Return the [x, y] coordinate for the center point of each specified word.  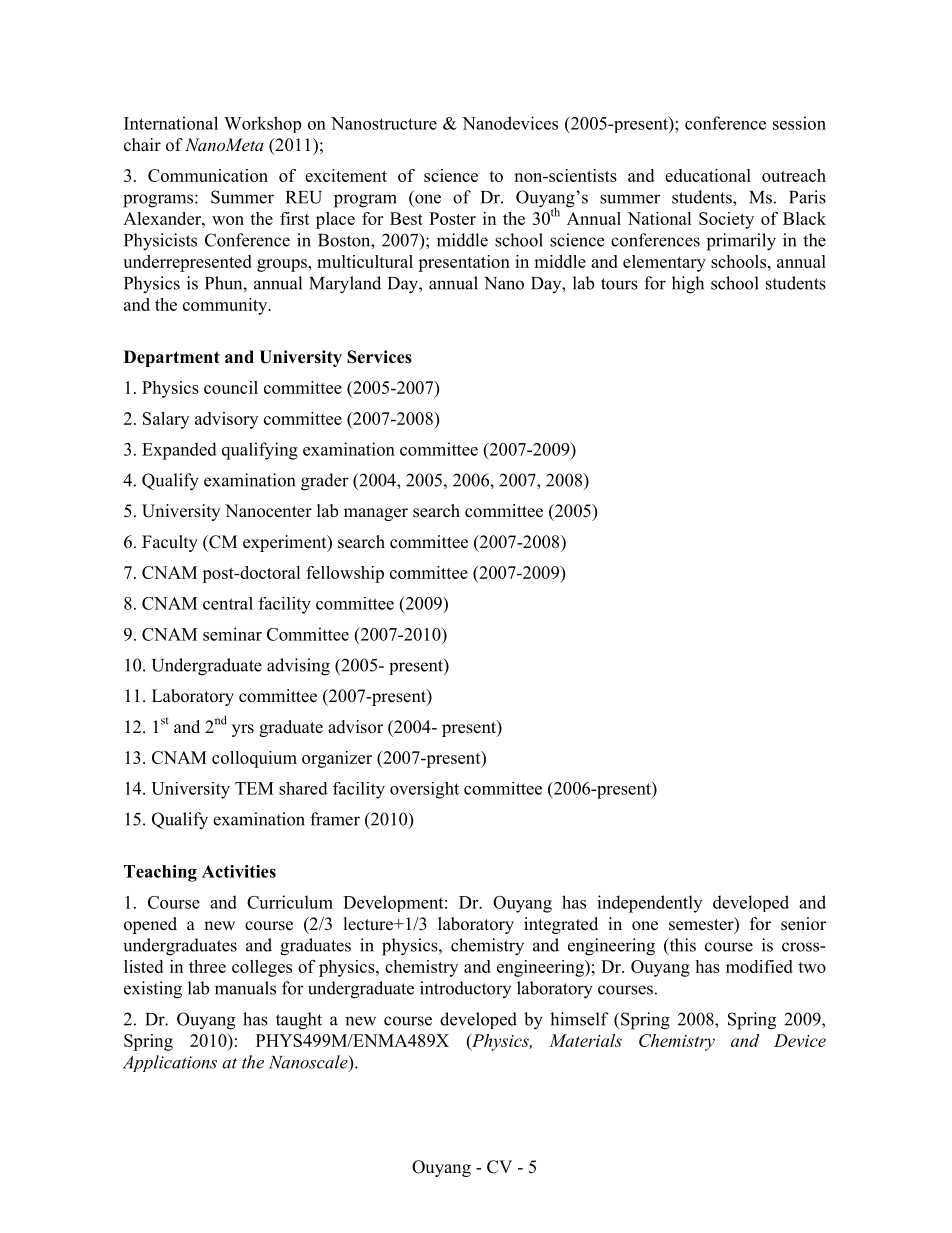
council [231, 387]
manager [376, 514]
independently [649, 904]
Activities [239, 871]
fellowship [345, 574]
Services [379, 357]
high [688, 285]
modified [759, 966]
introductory [465, 989]
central [228, 603]
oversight [424, 790]
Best [406, 218]
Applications [170, 1063]
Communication [208, 175]
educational [708, 175]
